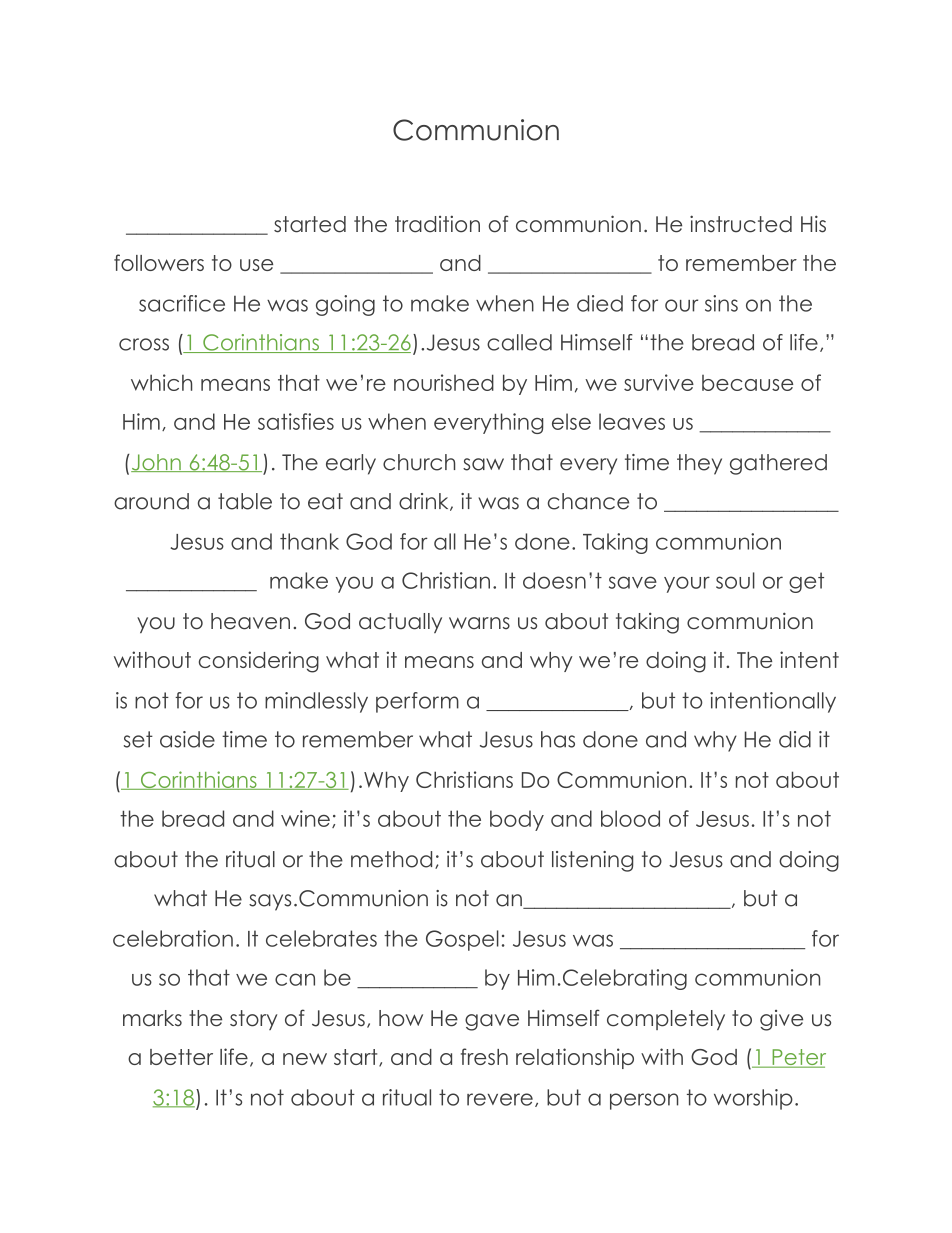  Describe the element at coordinates (181, 1057) in the screenshot. I see `better` at that location.
